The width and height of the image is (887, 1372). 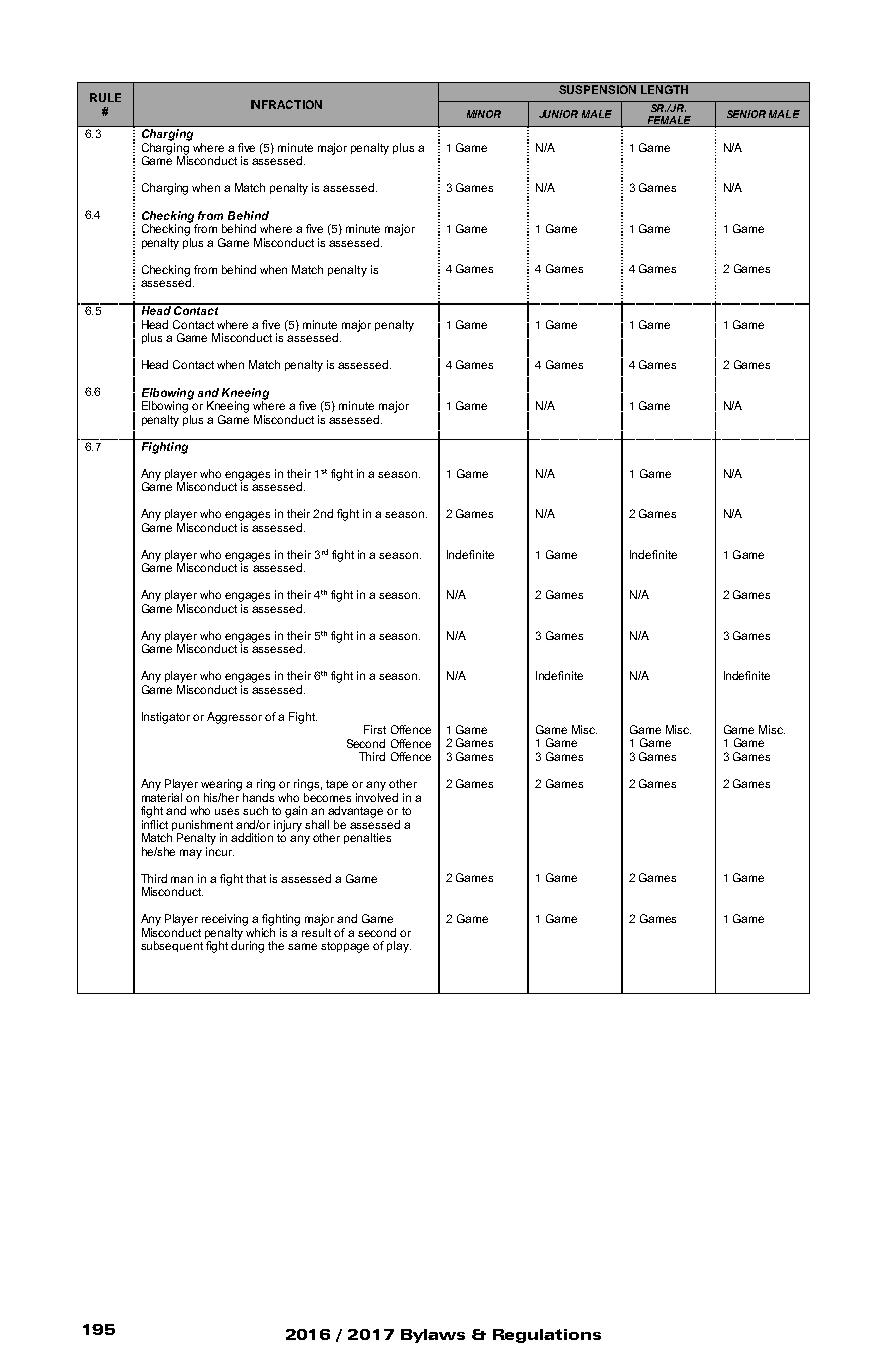 I want to click on Aggressor, so click(x=234, y=718).
